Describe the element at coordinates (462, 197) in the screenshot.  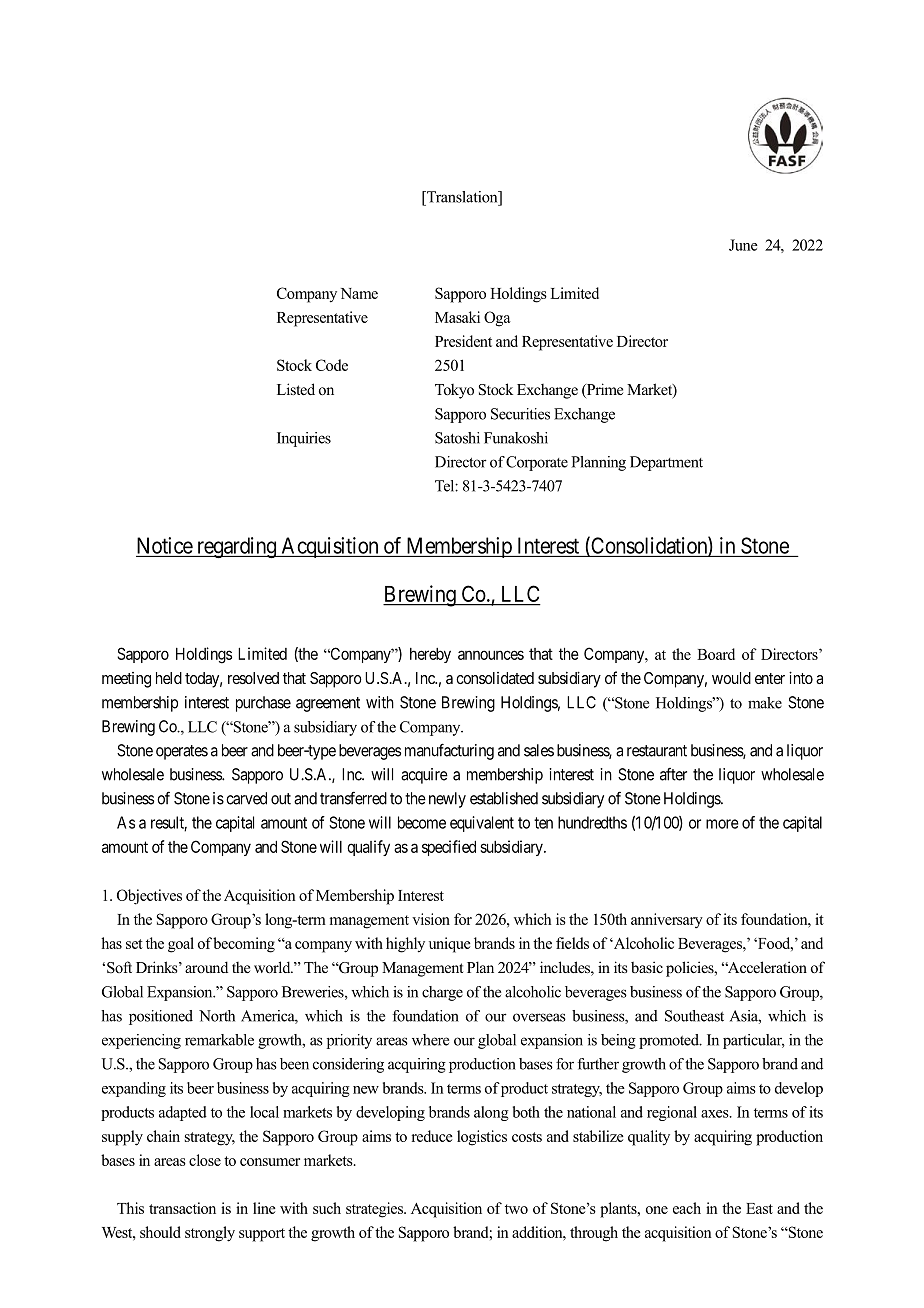
I see `Translation` at that location.
